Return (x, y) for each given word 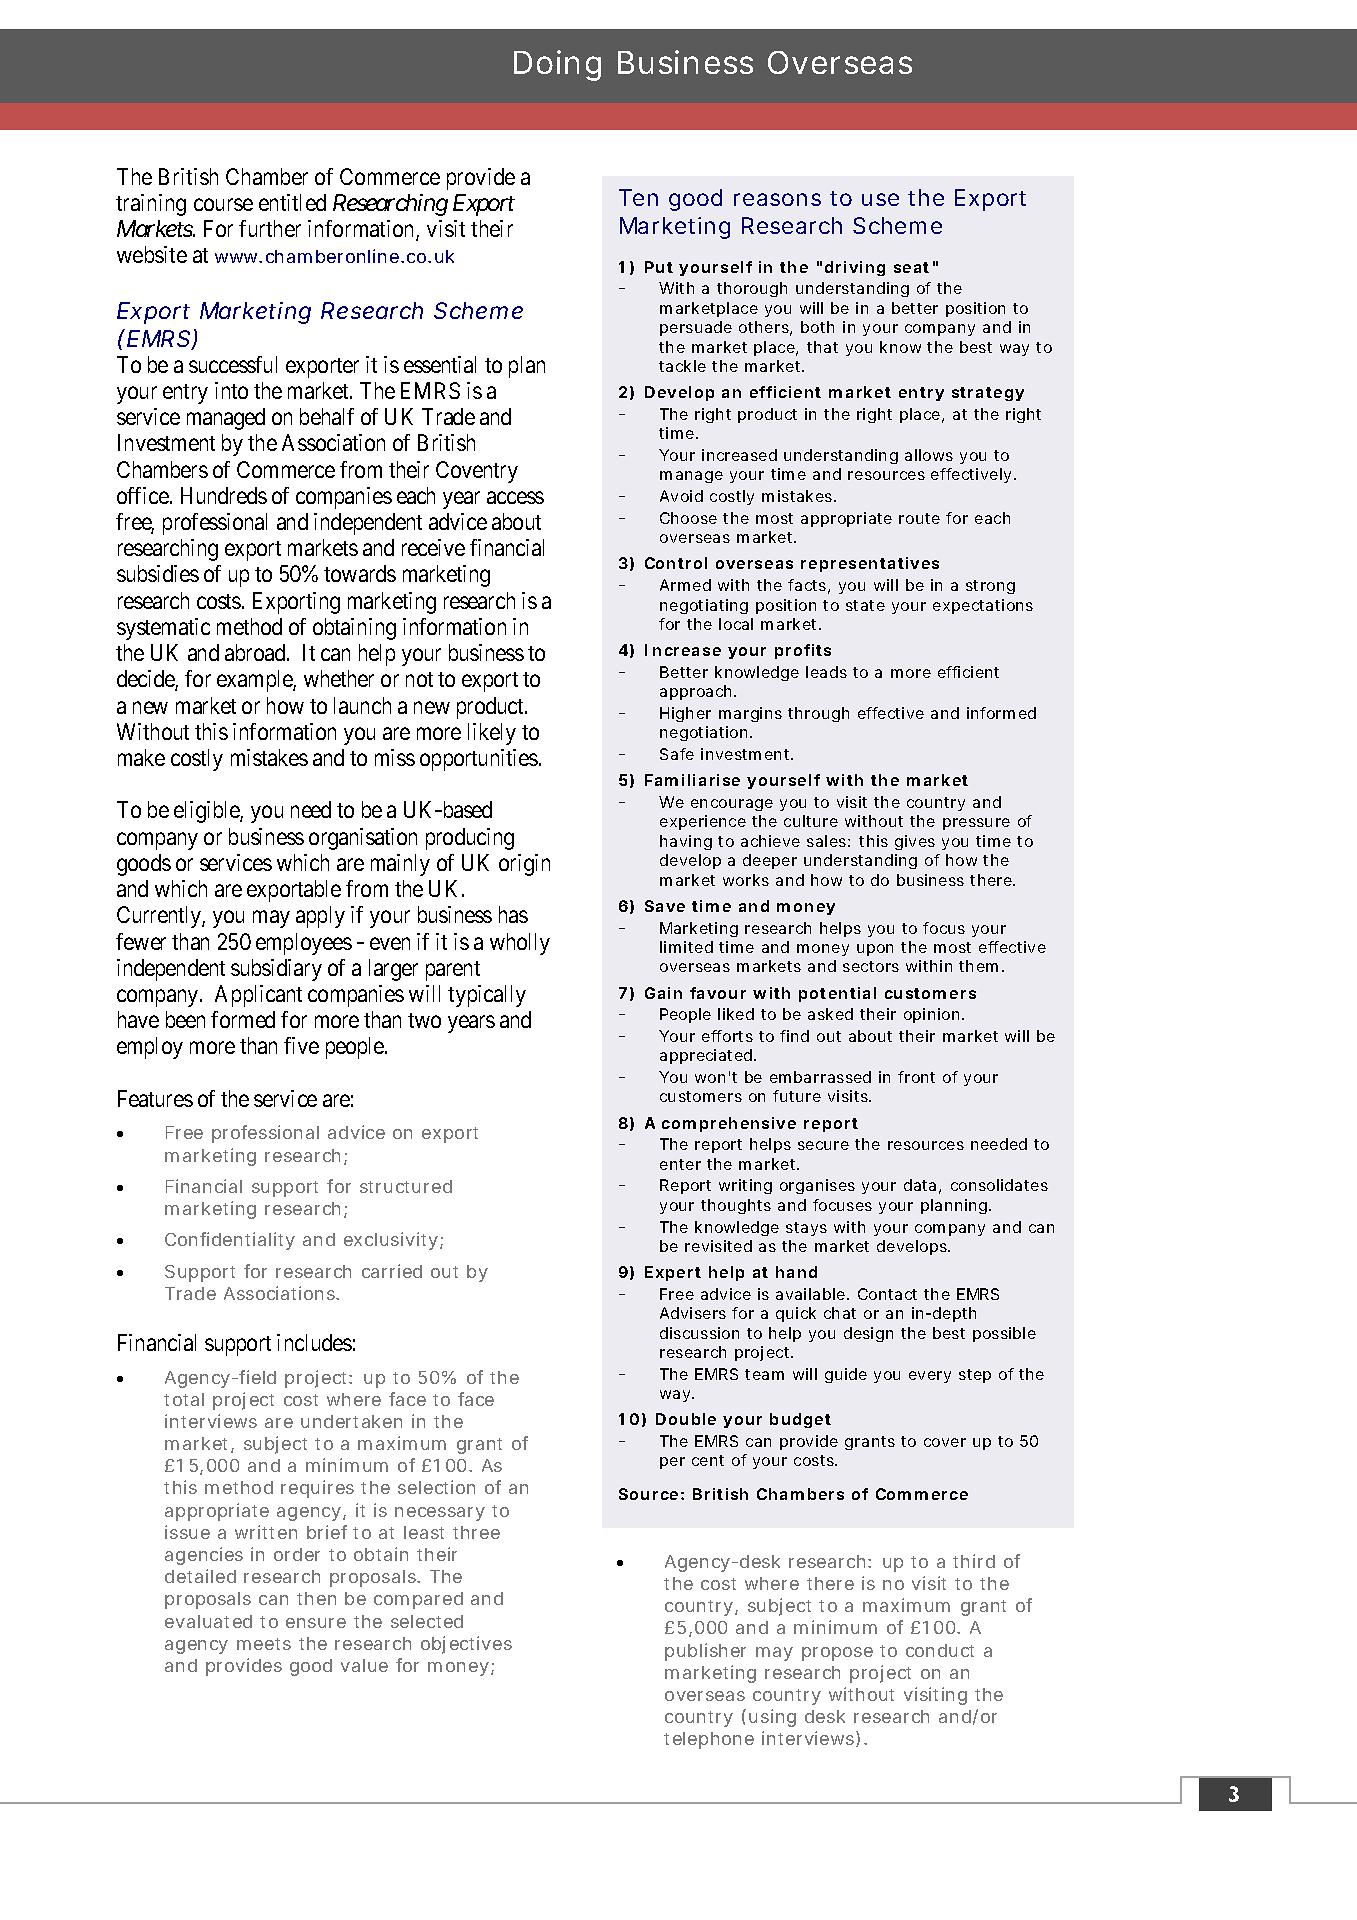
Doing (557, 65)
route (919, 518)
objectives (466, 1645)
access (515, 497)
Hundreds (224, 495)
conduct (940, 1650)
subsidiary (276, 970)
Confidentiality (230, 1241)
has (513, 914)
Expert (673, 1273)
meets (264, 1644)
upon (875, 950)
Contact (887, 1294)
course (223, 204)
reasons (777, 199)
